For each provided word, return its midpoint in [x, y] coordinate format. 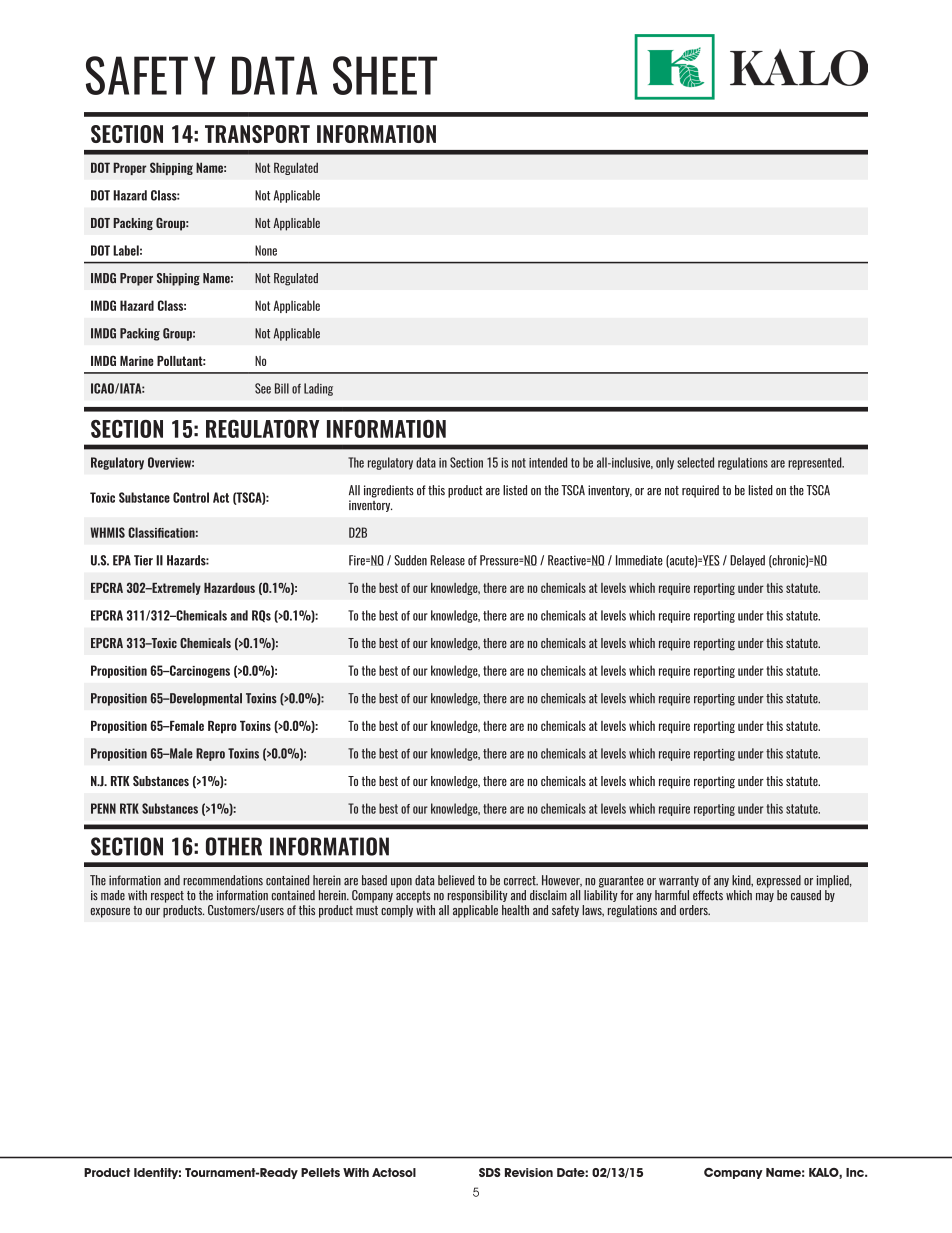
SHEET [385, 75]
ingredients [389, 491]
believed [456, 880]
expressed [779, 881]
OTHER [234, 846]
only [665, 463]
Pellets [320, 1172]
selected [695, 462]
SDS [490, 1172]
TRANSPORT [257, 134]
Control [191, 497]
